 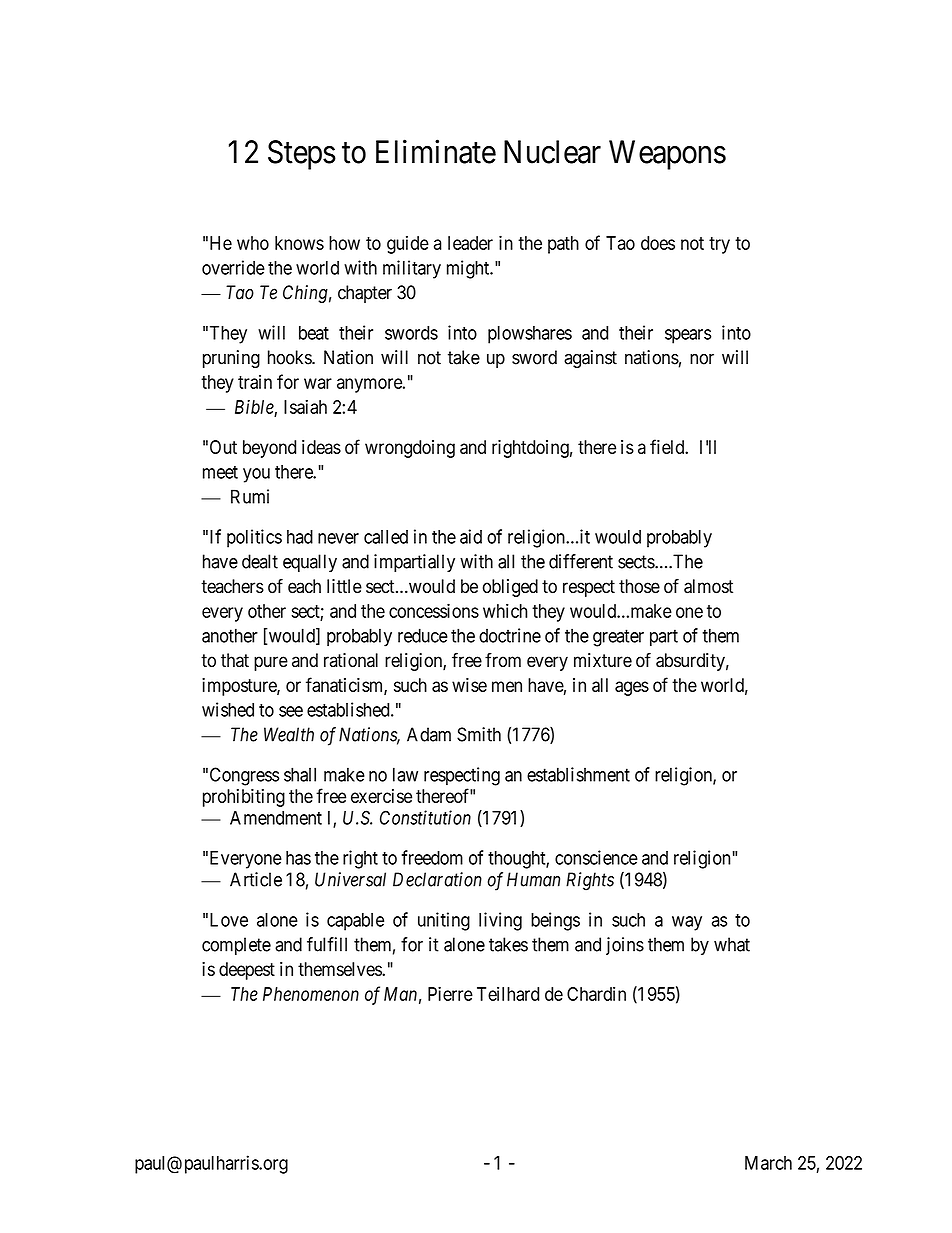 I want to click on Phenomenon, so click(x=311, y=994).
